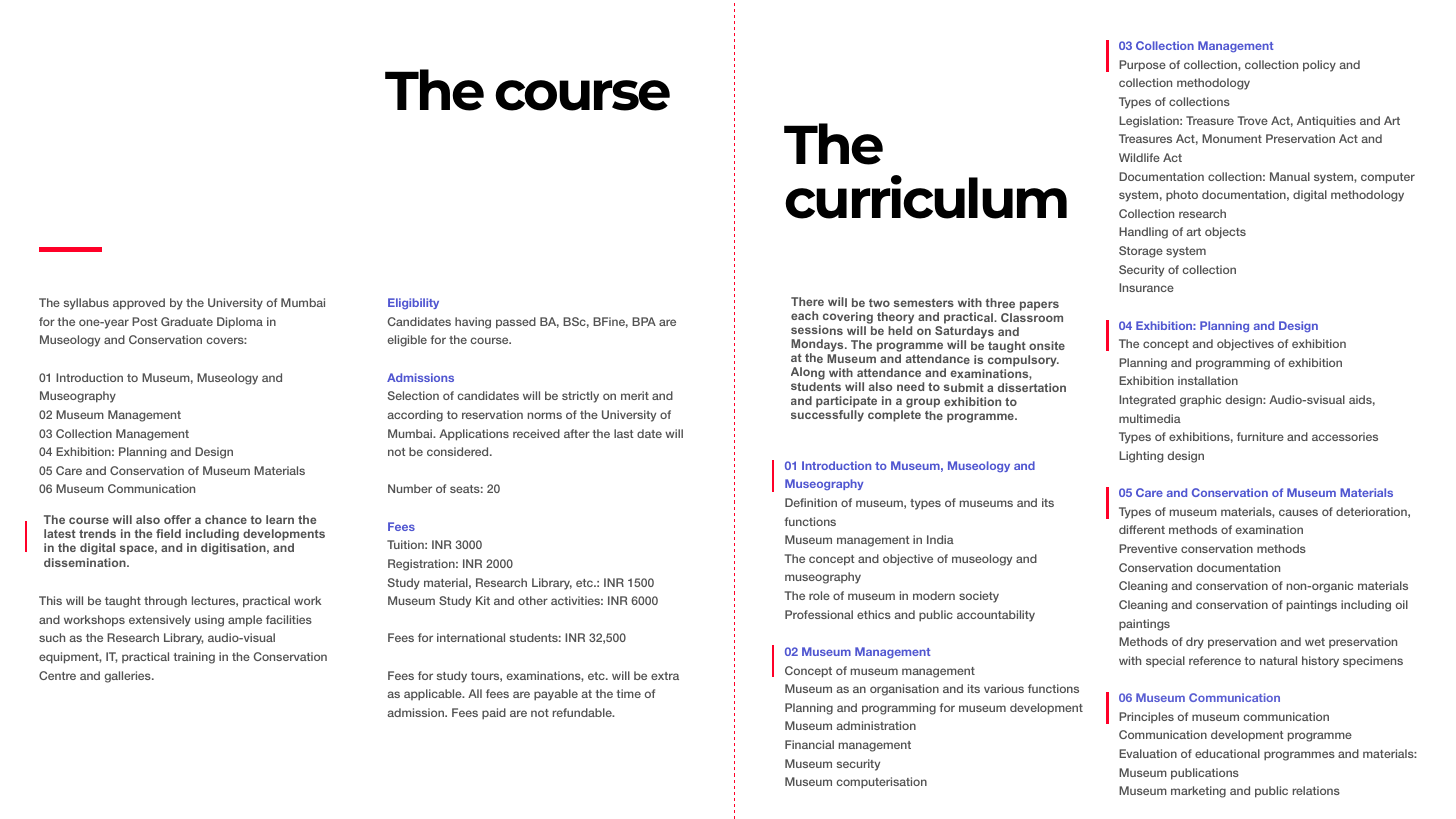  Describe the element at coordinates (1319, 66) in the document. I see `policy` at that location.
